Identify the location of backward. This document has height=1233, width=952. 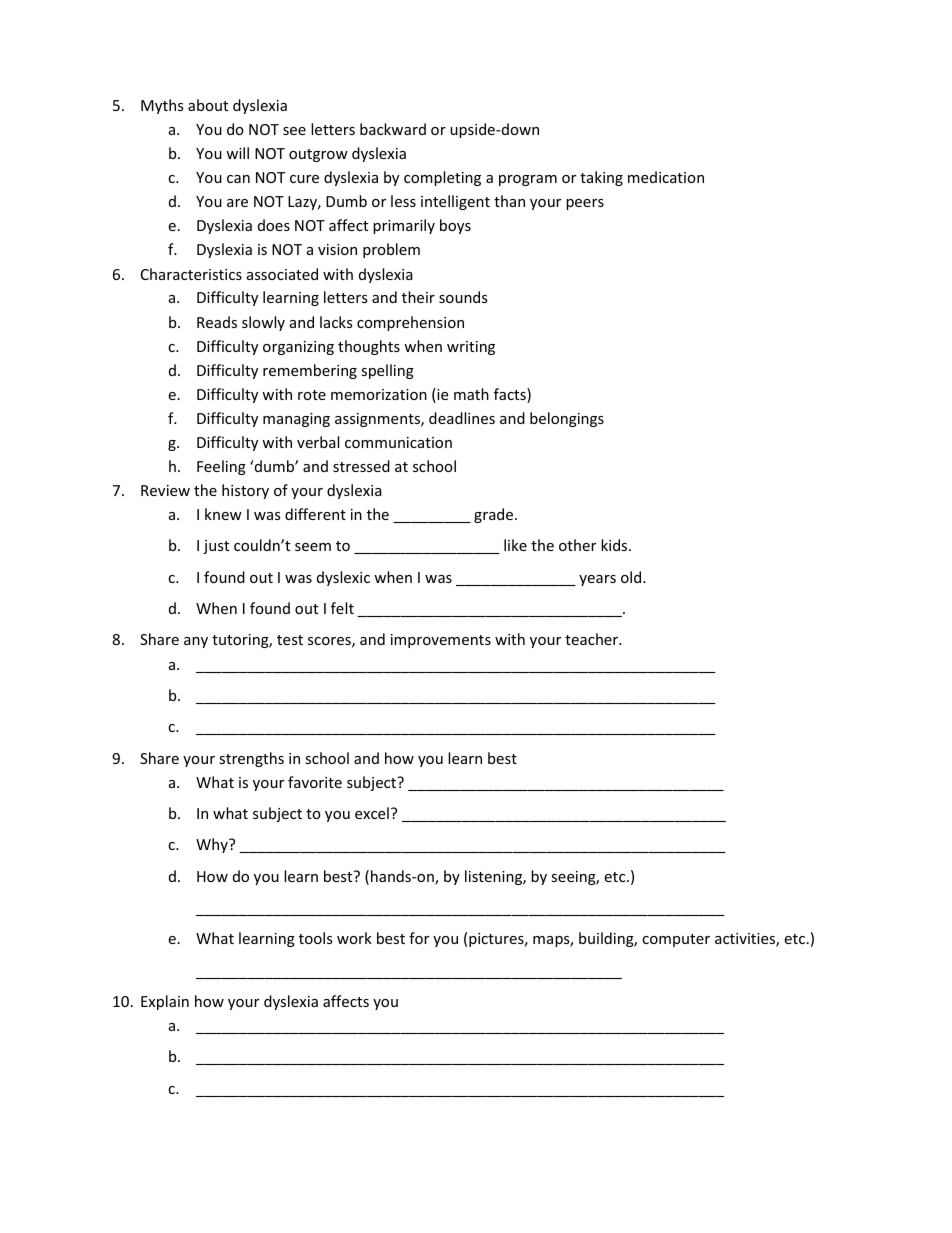
(393, 129).
